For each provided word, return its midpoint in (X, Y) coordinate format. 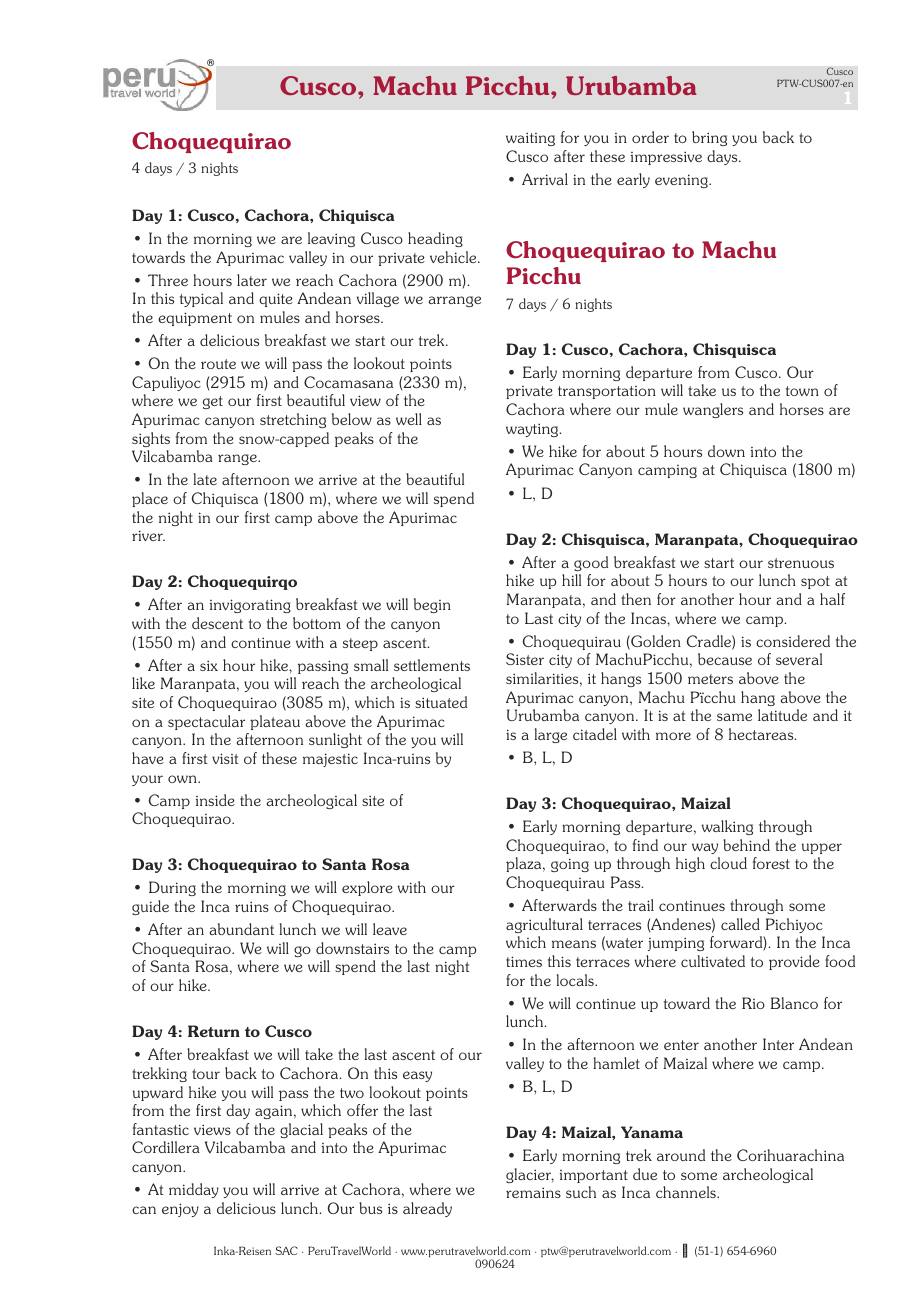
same (734, 717)
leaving (331, 239)
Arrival (545, 179)
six (209, 665)
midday (194, 1190)
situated (441, 702)
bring (709, 138)
